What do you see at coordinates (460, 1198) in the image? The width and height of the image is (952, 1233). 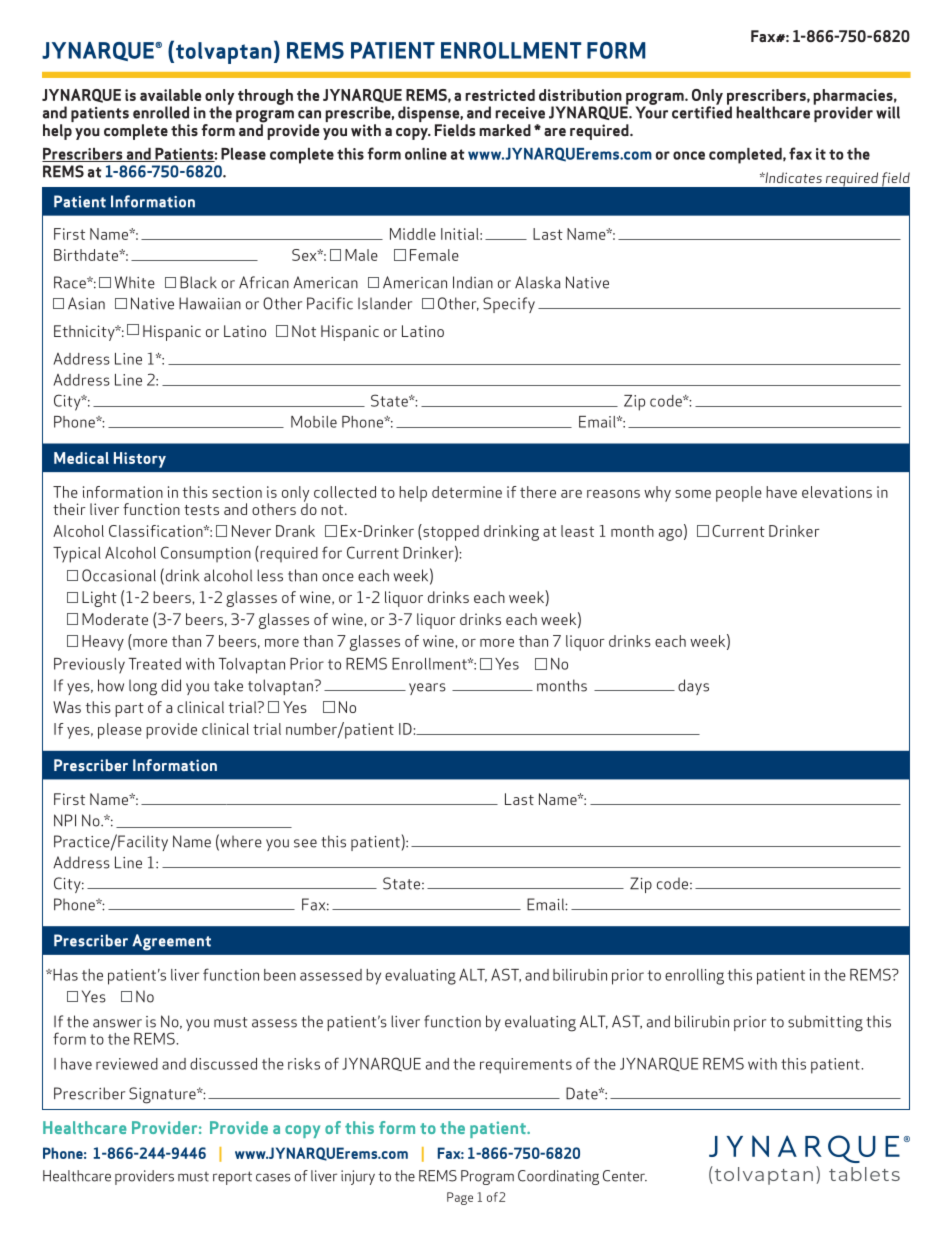 I see `Page` at bounding box center [460, 1198].
